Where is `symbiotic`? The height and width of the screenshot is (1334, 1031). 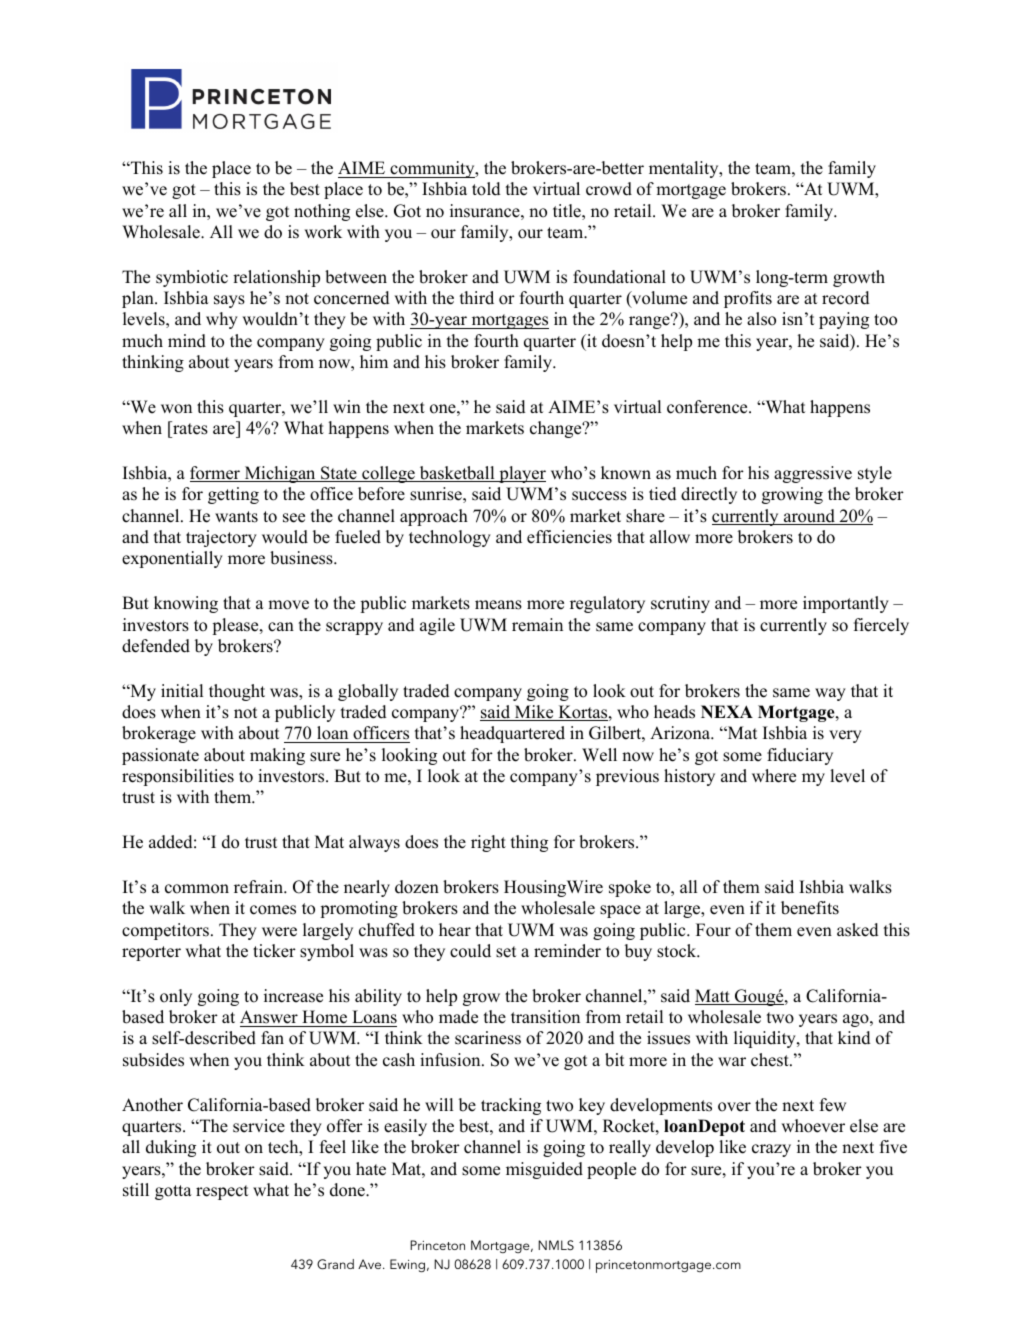 symbiotic is located at coordinates (192, 278).
